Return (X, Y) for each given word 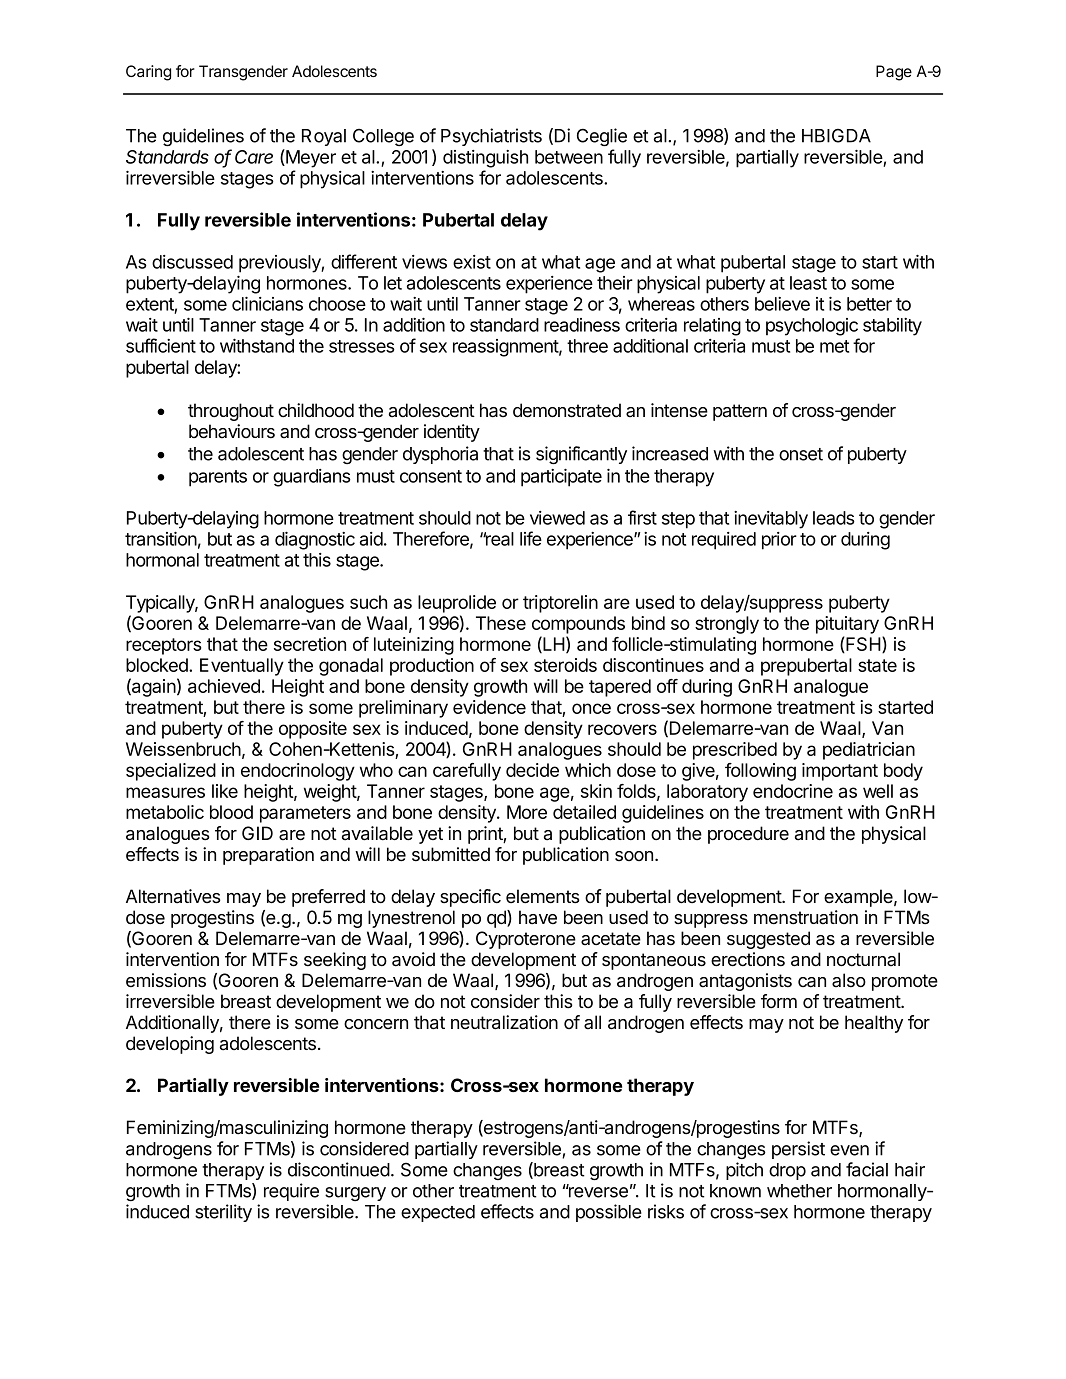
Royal (324, 137)
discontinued (339, 1169)
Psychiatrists (491, 137)
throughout (231, 412)
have (538, 917)
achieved (224, 686)
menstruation (806, 917)
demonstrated (567, 410)
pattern (740, 412)
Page (894, 73)
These (501, 623)
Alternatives (173, 896)
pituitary (847, 625)
